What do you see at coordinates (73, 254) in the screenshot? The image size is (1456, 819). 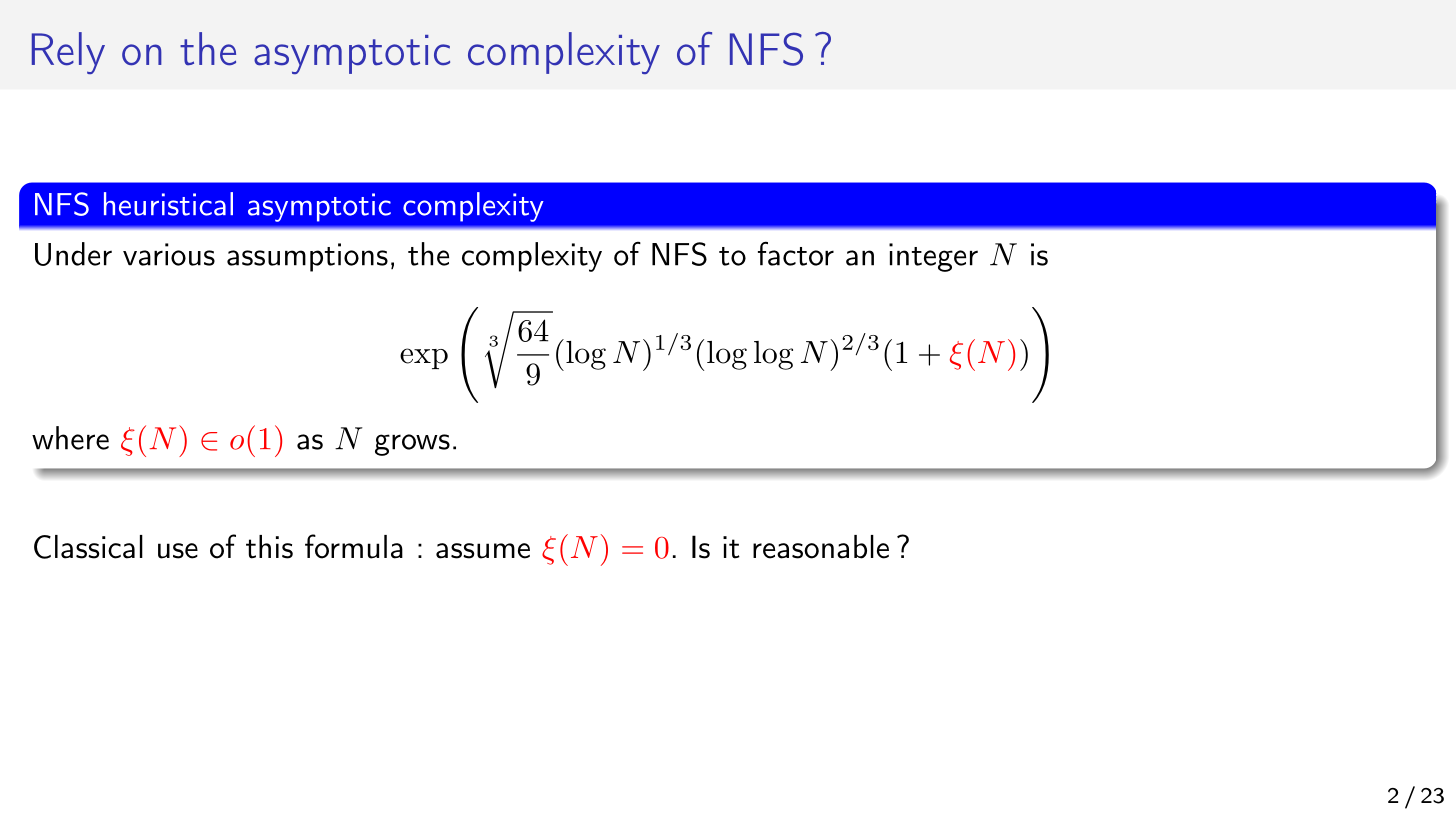 I see `Under` at bounding box center [73, 254].
